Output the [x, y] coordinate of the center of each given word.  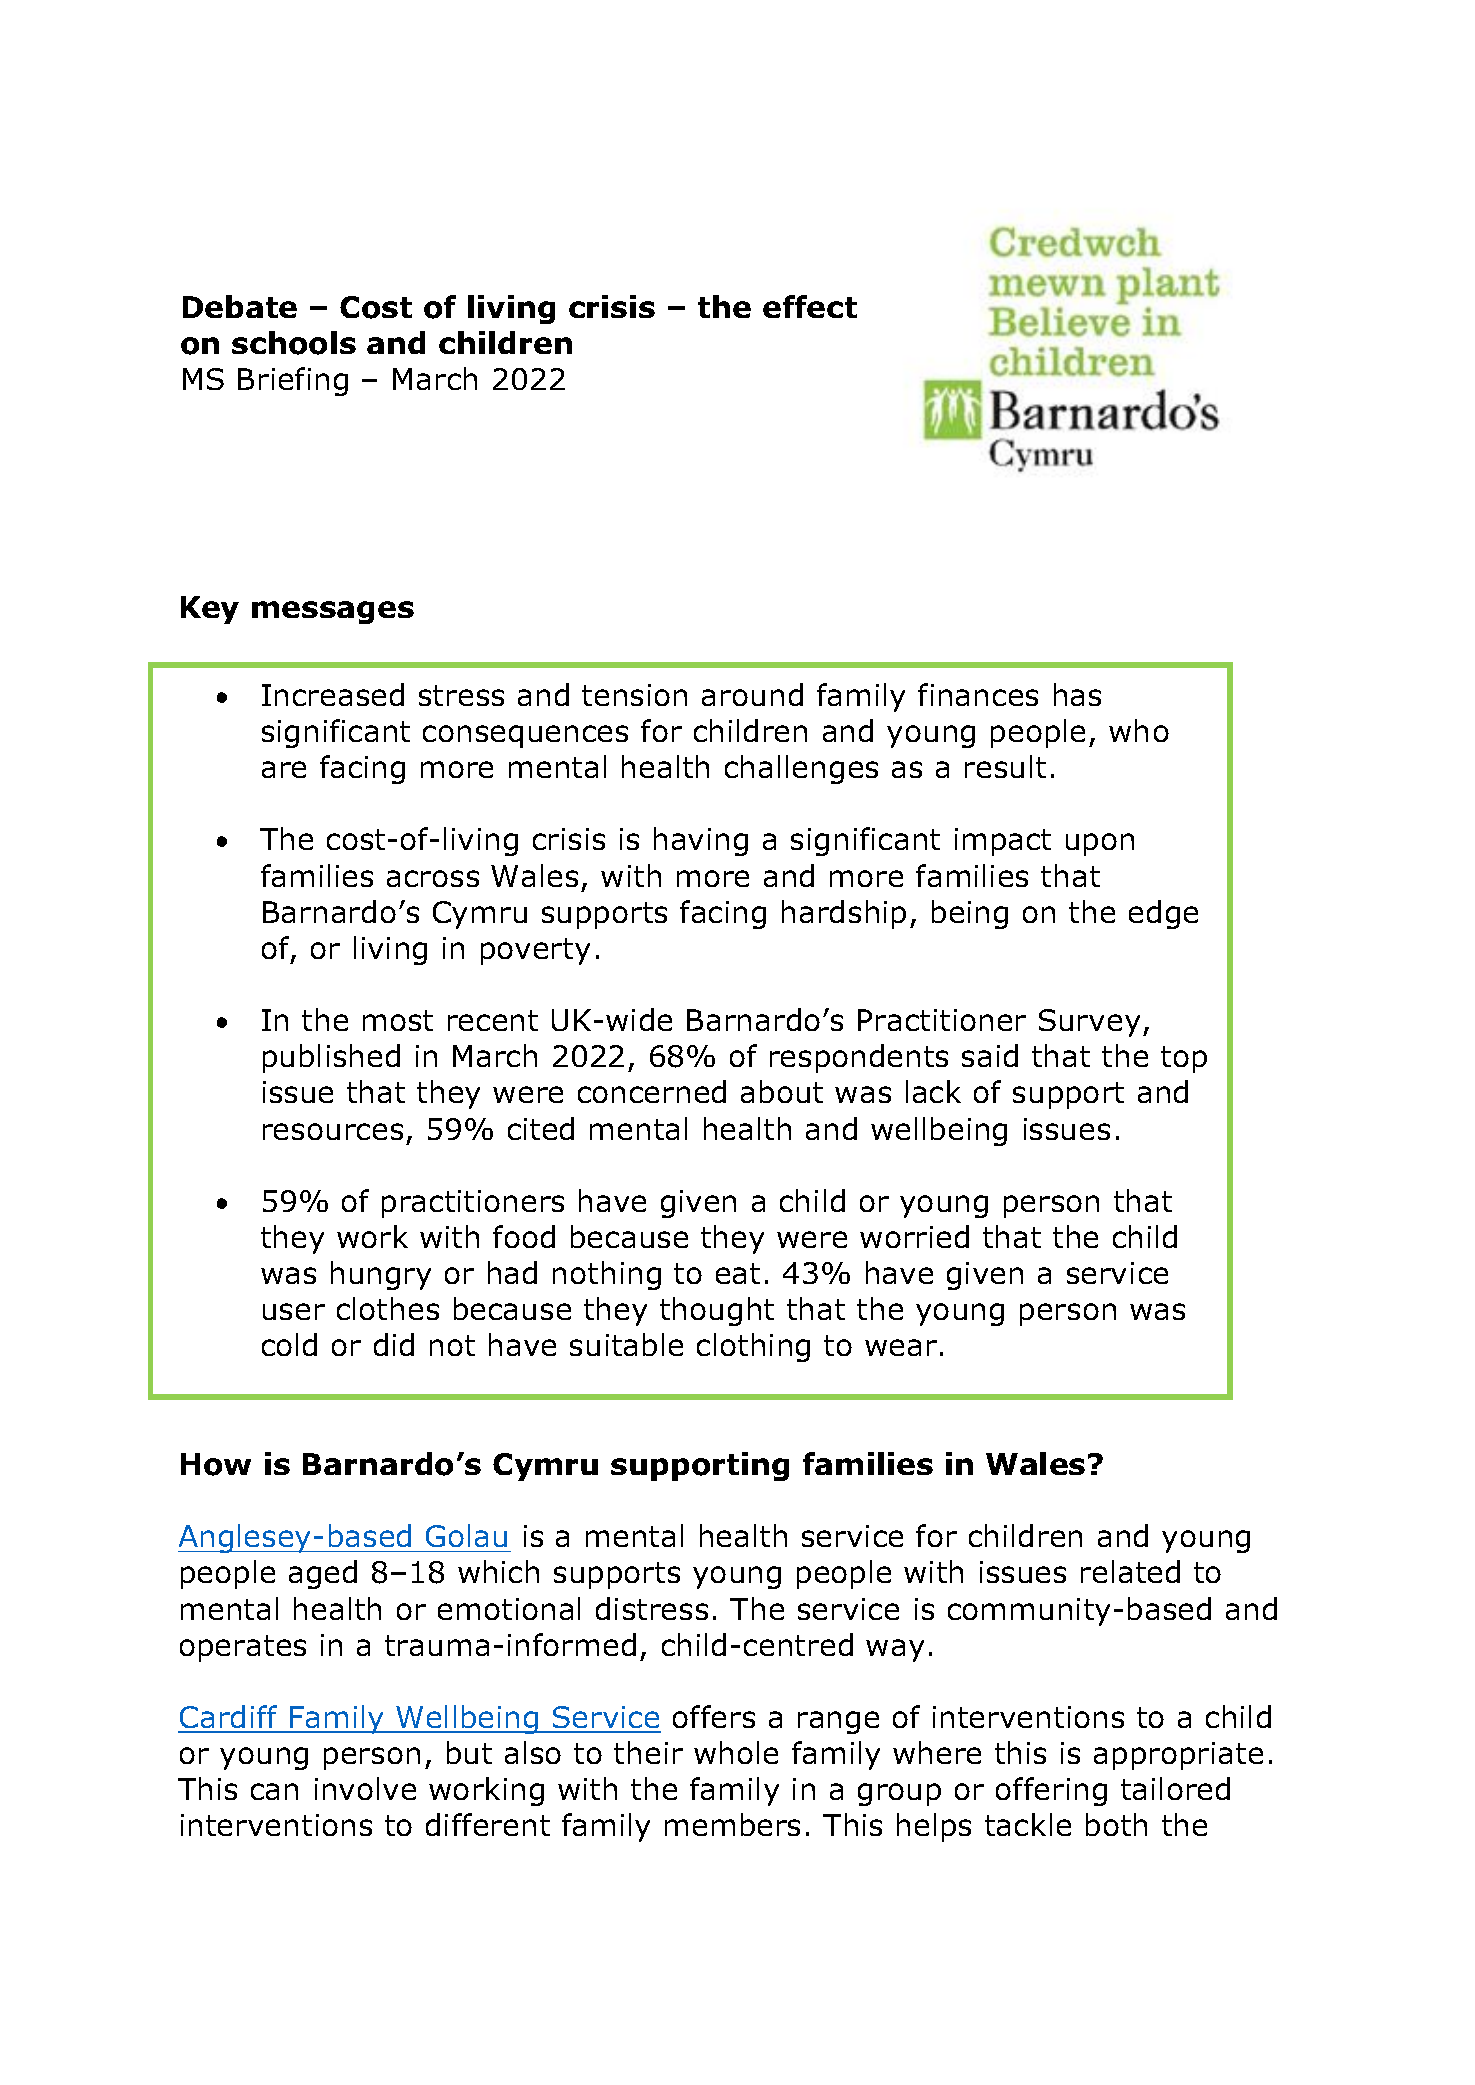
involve [365, 1788]
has [1077, 694]
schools [294, 343]
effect [810, 306]
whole [736, 1752]
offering [1051, 1791]
